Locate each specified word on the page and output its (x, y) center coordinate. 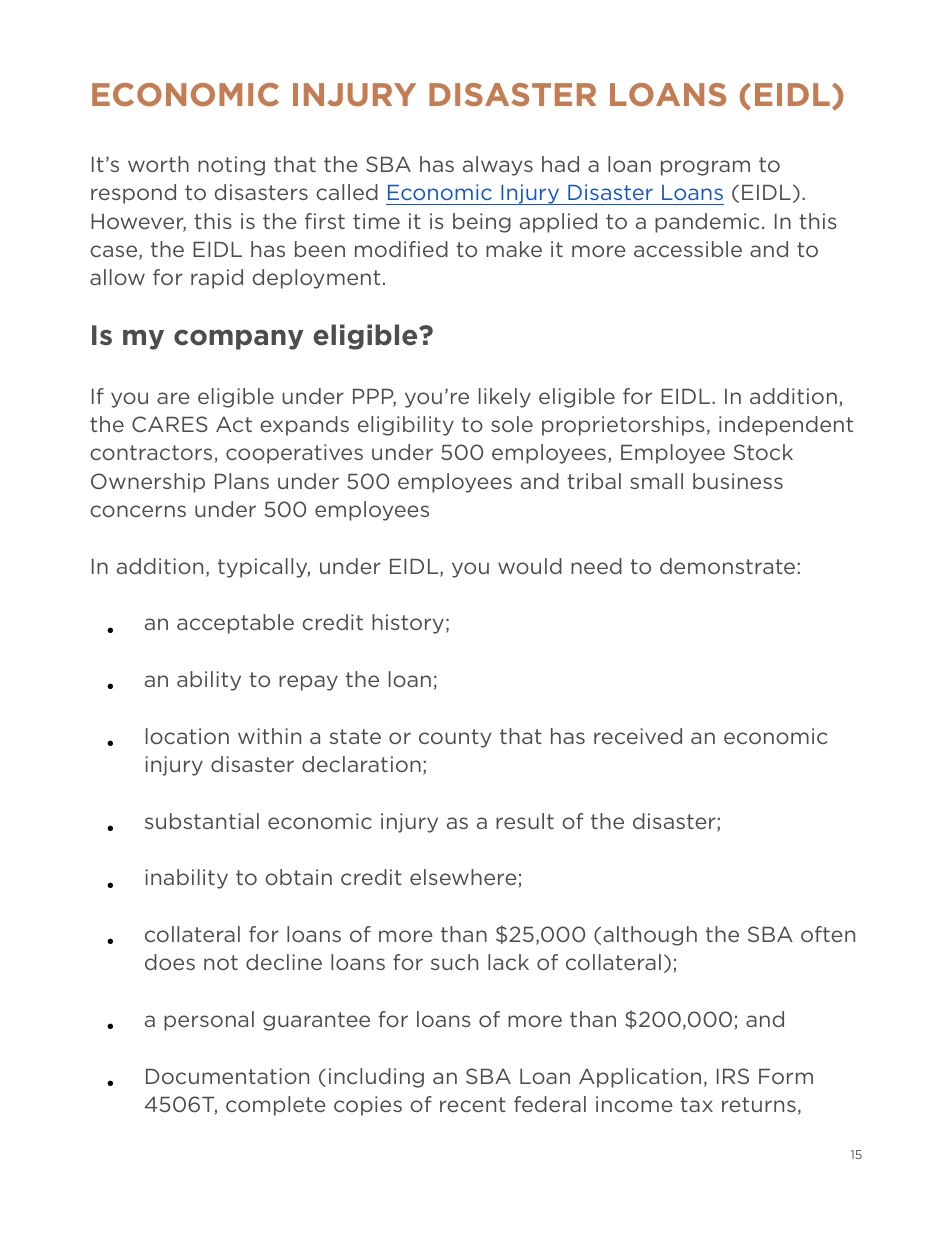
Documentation (227, 1076)
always (498, 166)
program (705, 168)
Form (786, 1076)
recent (473, 1104)
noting (231, 166)
